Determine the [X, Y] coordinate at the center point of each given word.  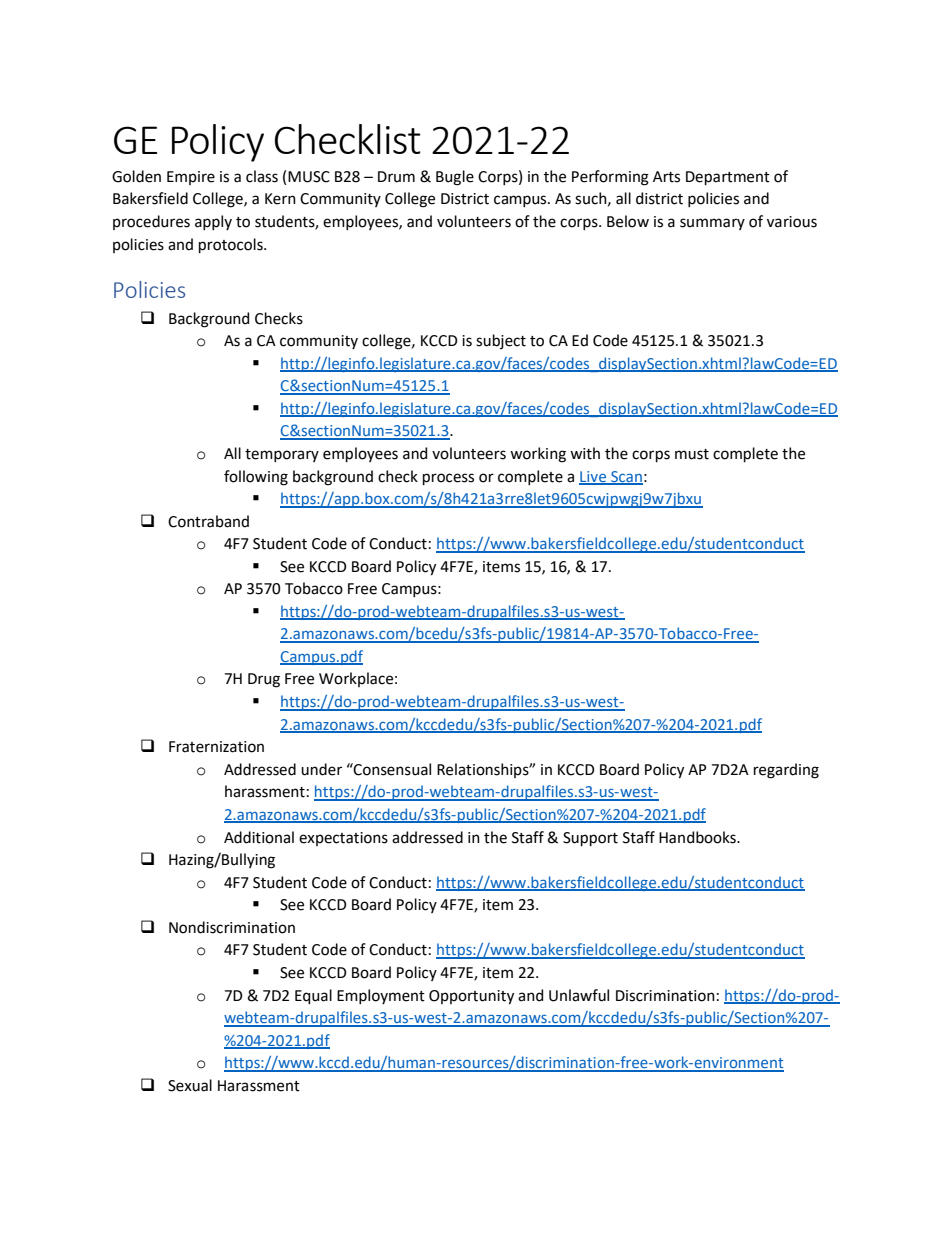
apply [213, 222]
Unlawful [579, 995]
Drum [396, 177]
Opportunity [471, 997]
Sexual [190, 1085]
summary [712, 224]
